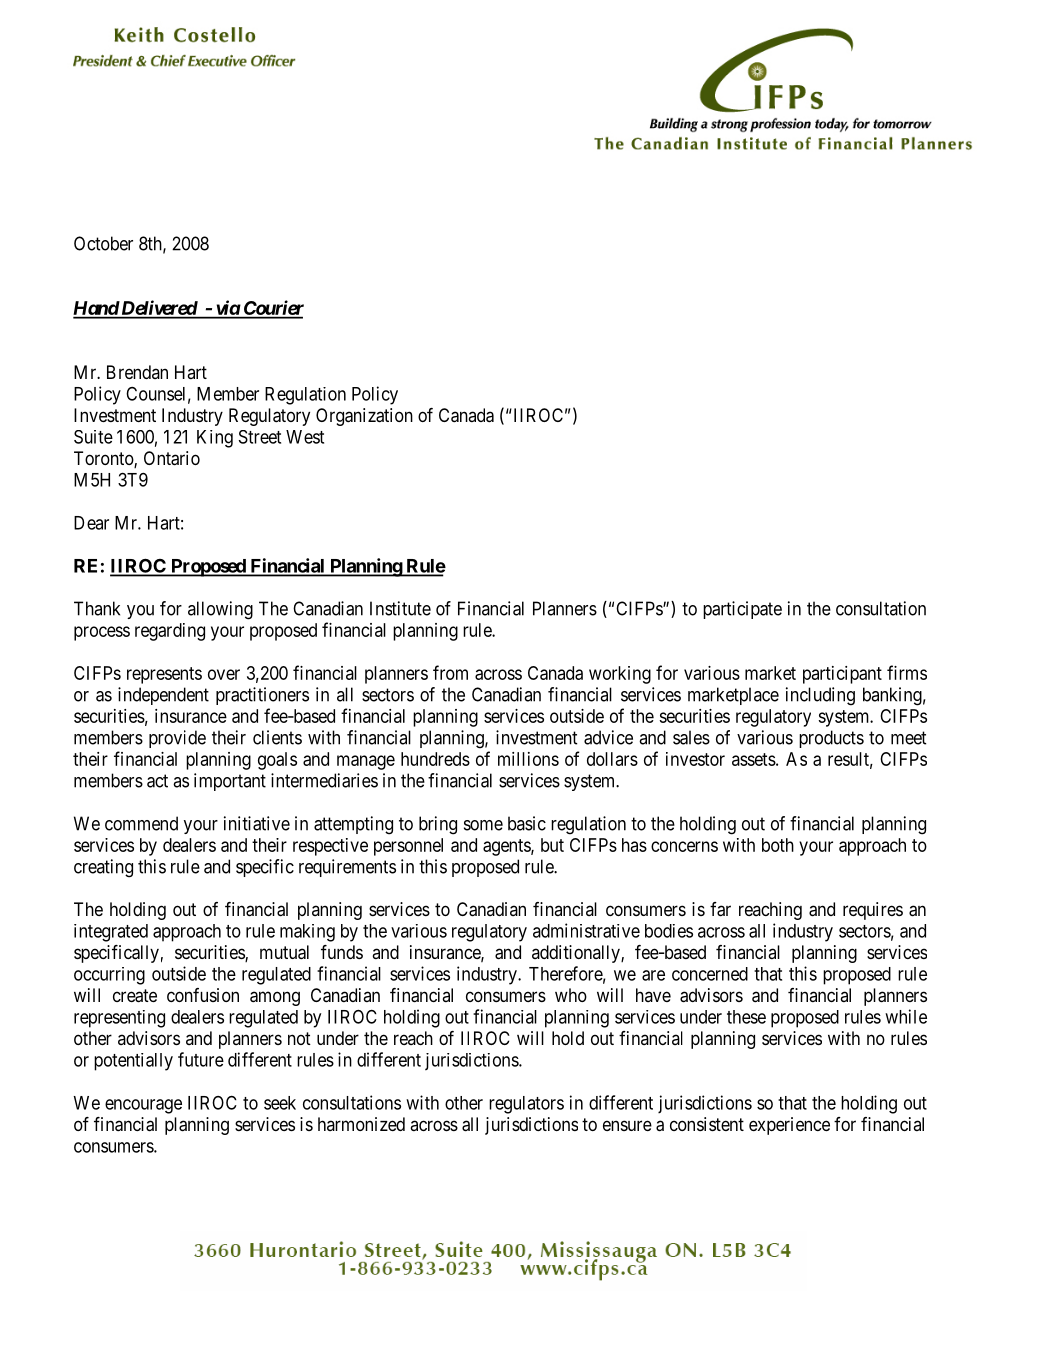 This image has height=1345, width=1039. I want to click on represents, so click(164, 675).
